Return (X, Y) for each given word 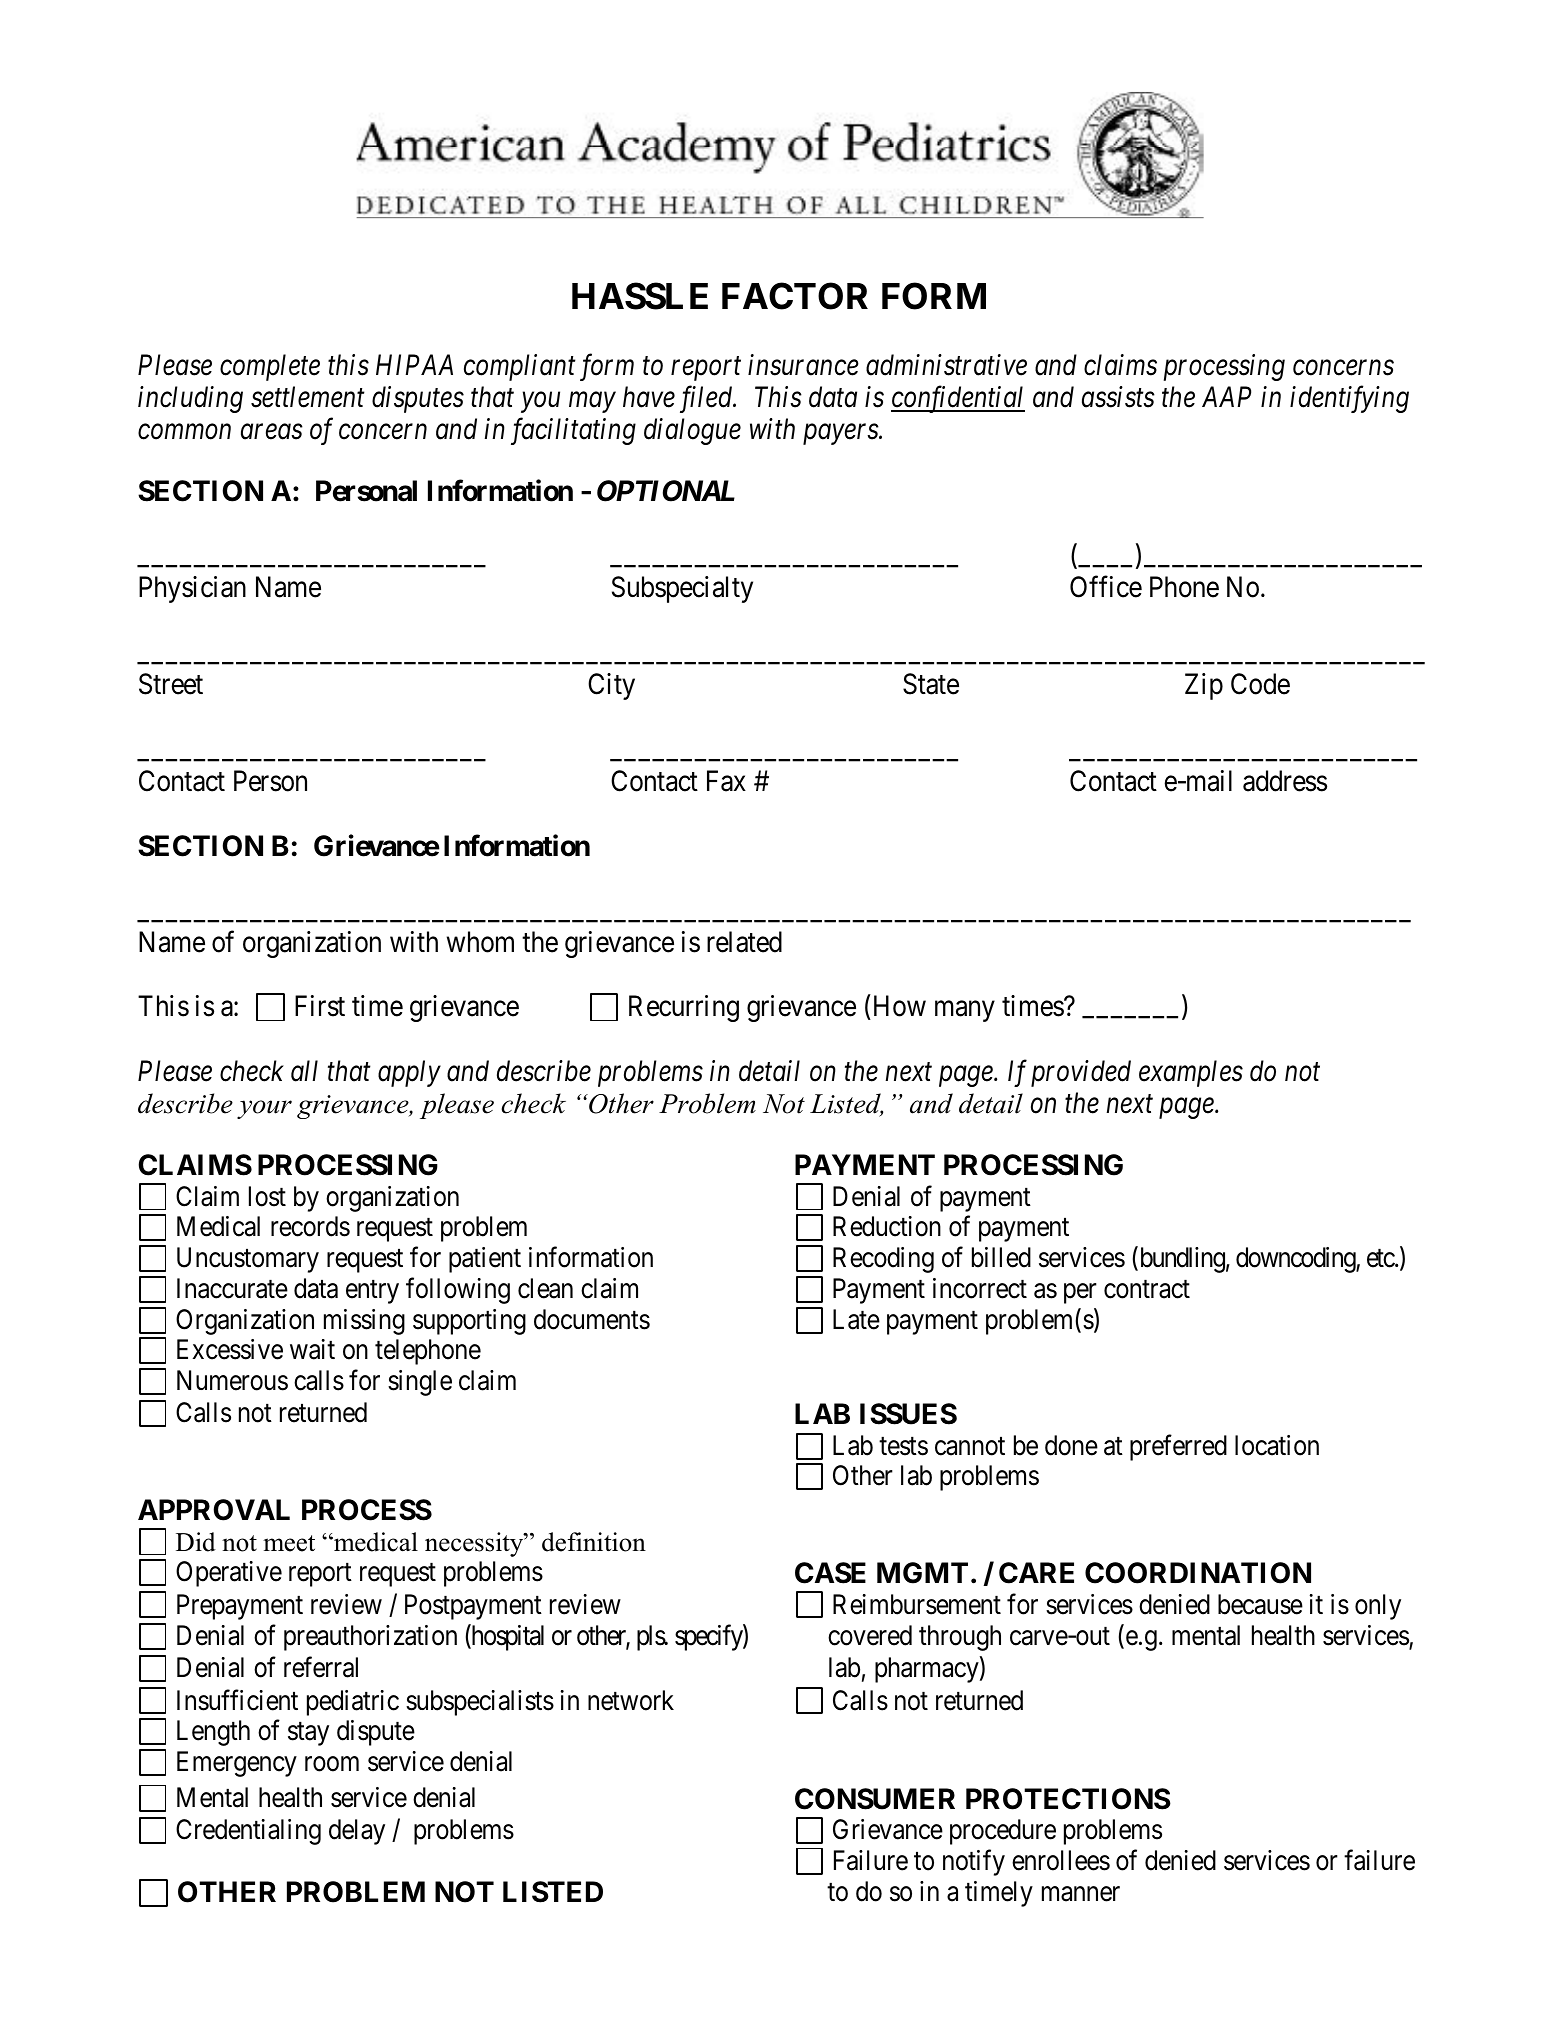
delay (357, 1832)
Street (171, 684)
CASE (830, 1573)
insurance (803, 365)
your (264, 1109)
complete (270, 367)
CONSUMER (875, 1799)
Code (1260, 684)
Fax (726, 781)
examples (1191, 1073)
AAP (1226, 396)
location (1277, 1445)
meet (289, 1543)
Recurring (684, 1008)
